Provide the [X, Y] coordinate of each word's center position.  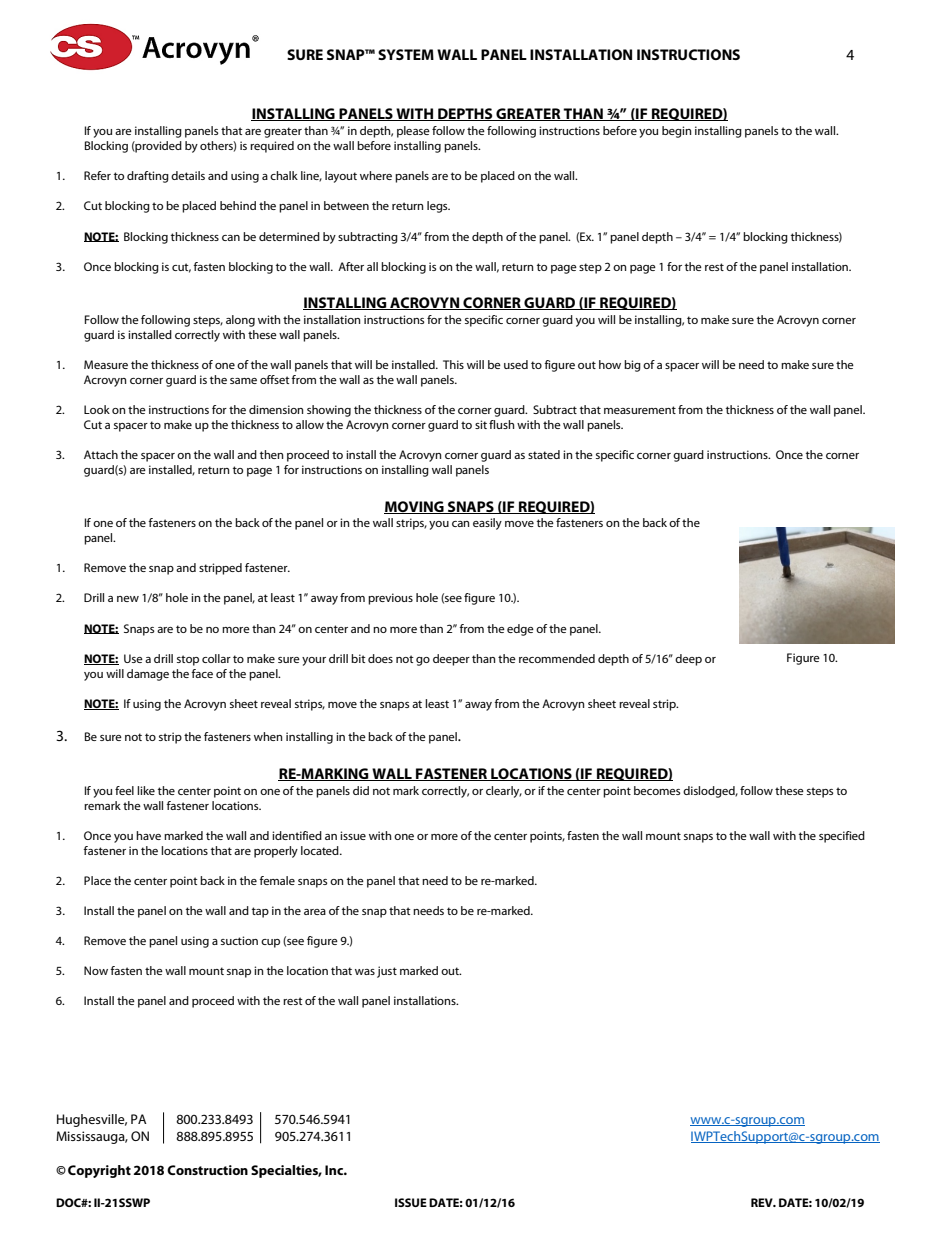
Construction [207, 1170]
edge [520, 630]
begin [676, 132]
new [128, 599]
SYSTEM [406, 54]
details [188, 175]
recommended [557, 658]
